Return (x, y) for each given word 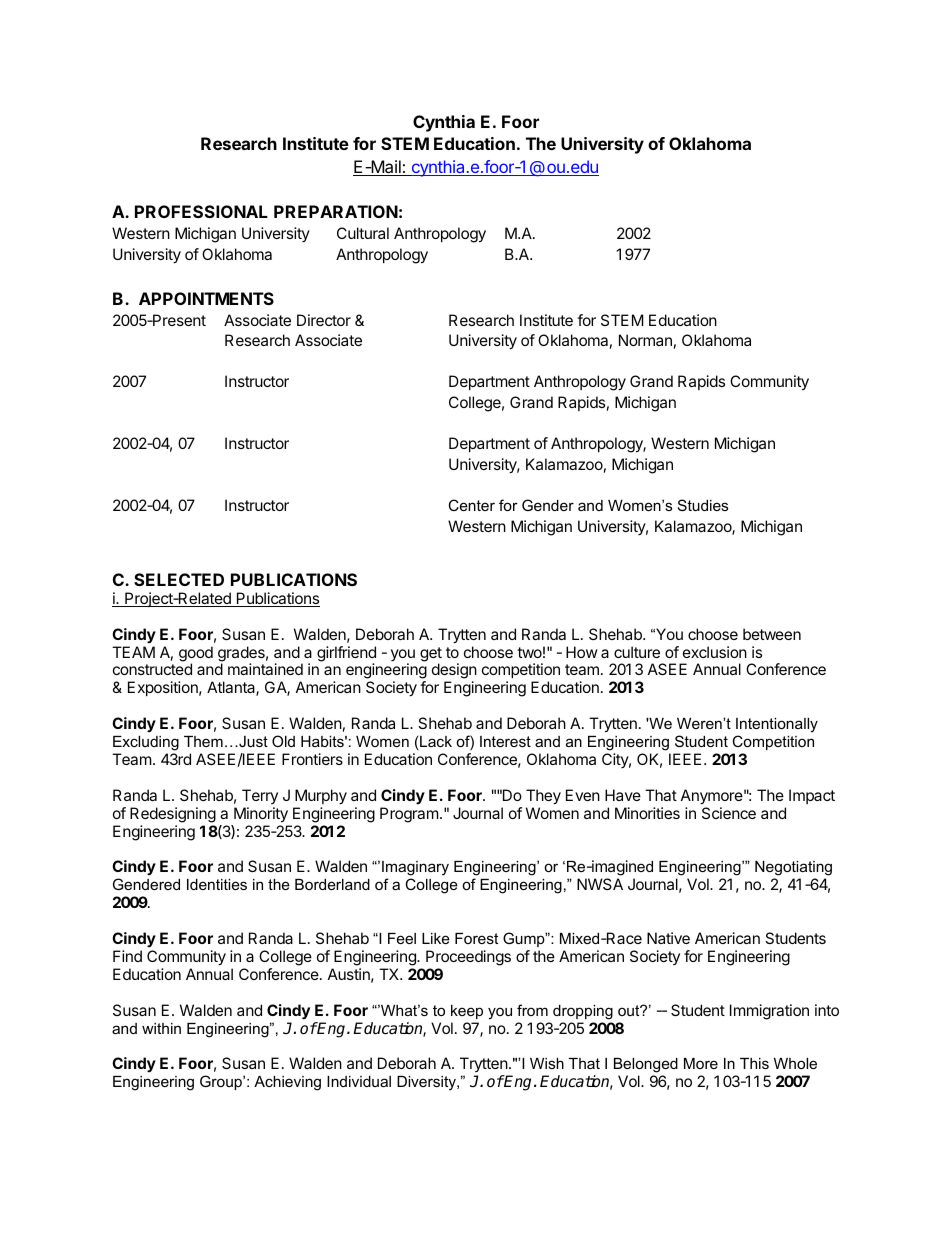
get (431, 655)
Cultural (363, 233)
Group (222, 1082)
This (754, 1063)
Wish (547, 1063)
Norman (645, 340)
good (196, 655)
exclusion (715, 652)
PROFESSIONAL (201, 211)
